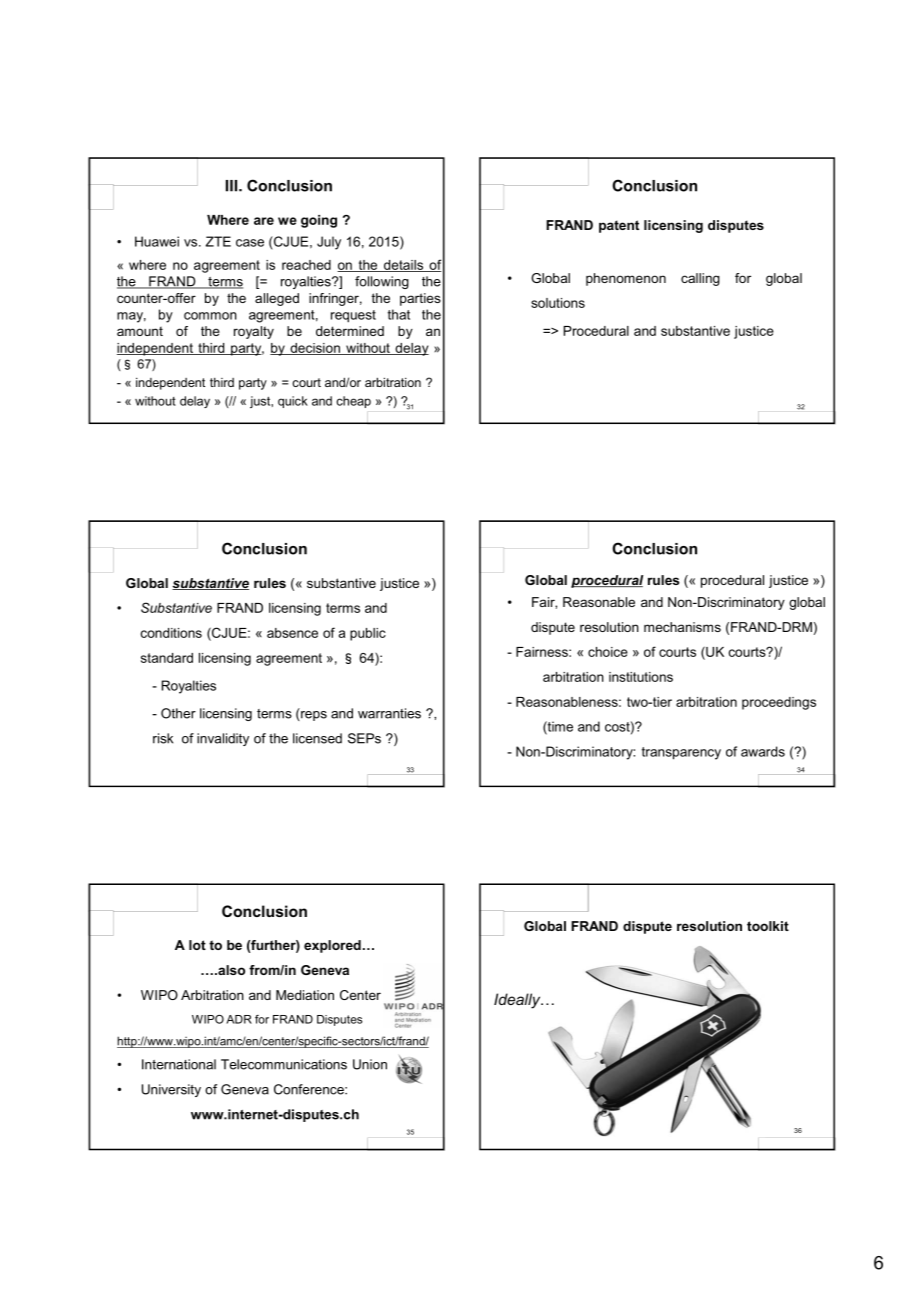 The width and height of the image is (924, 1308). Describe the element at coordinates (353, 402) in the image. I see `cheap` at that location.
